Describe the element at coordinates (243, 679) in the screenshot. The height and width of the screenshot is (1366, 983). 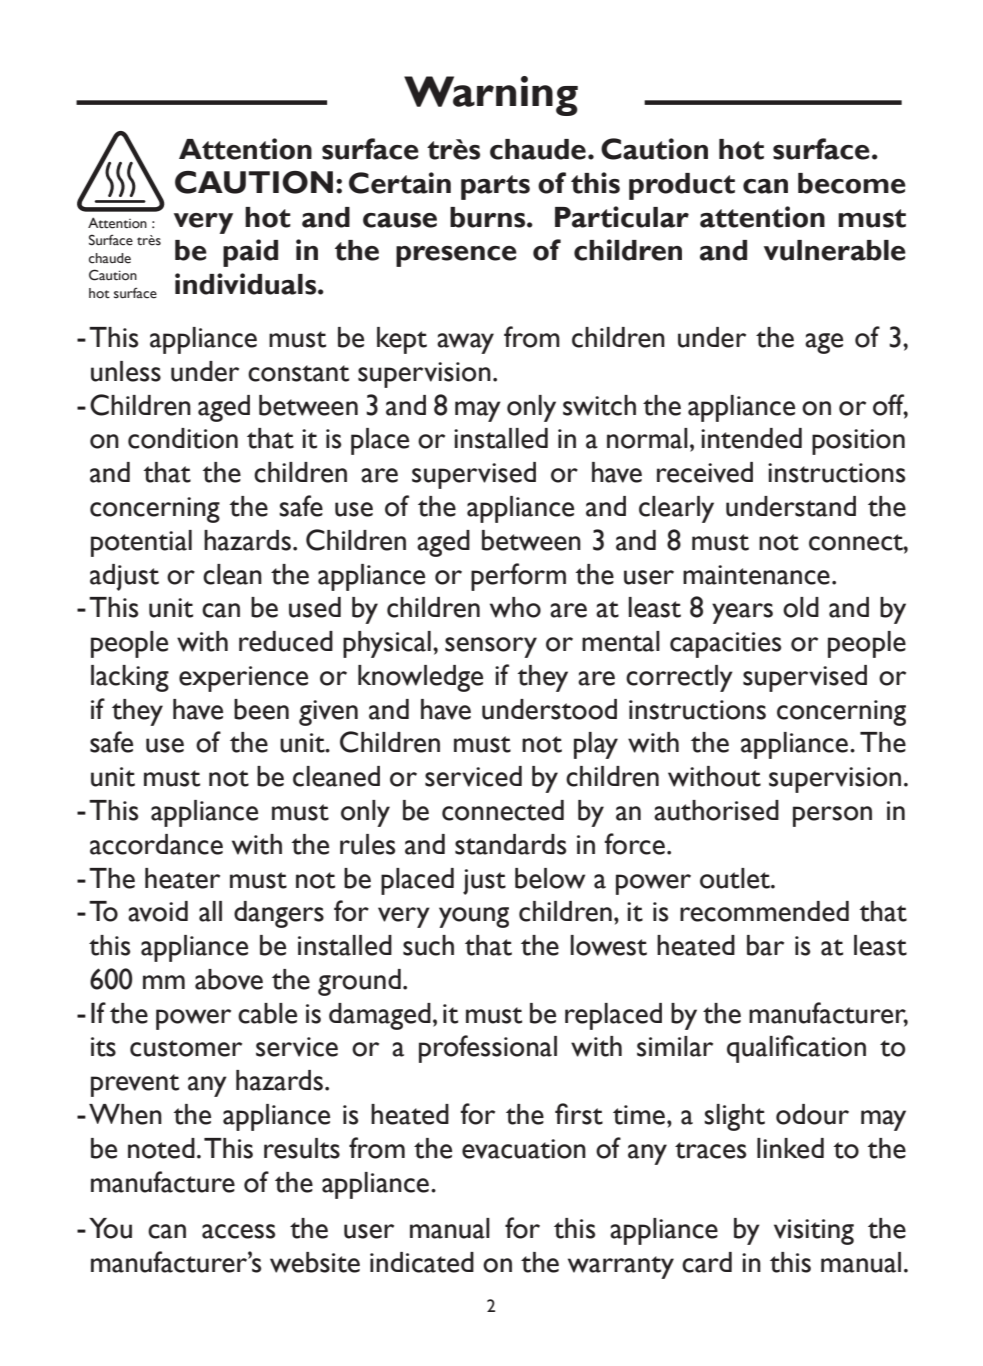
I see `experience` at that location.
